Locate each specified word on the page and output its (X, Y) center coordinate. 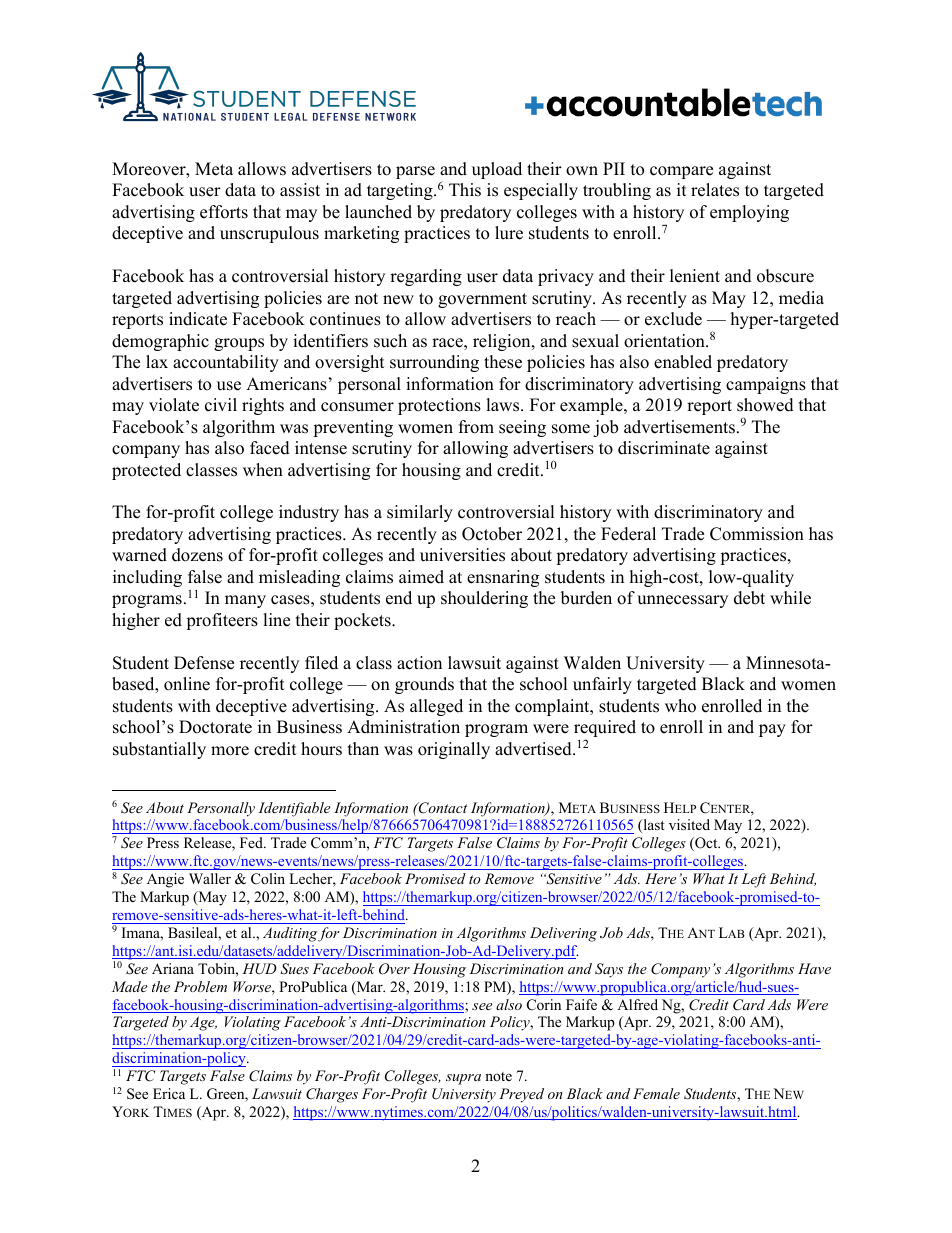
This (465, 190)
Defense (204, 663)
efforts (224, 212)
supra (463, 1079)
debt (749, 598)
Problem (200, 986)
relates (715, 190)
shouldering (484, 599)
